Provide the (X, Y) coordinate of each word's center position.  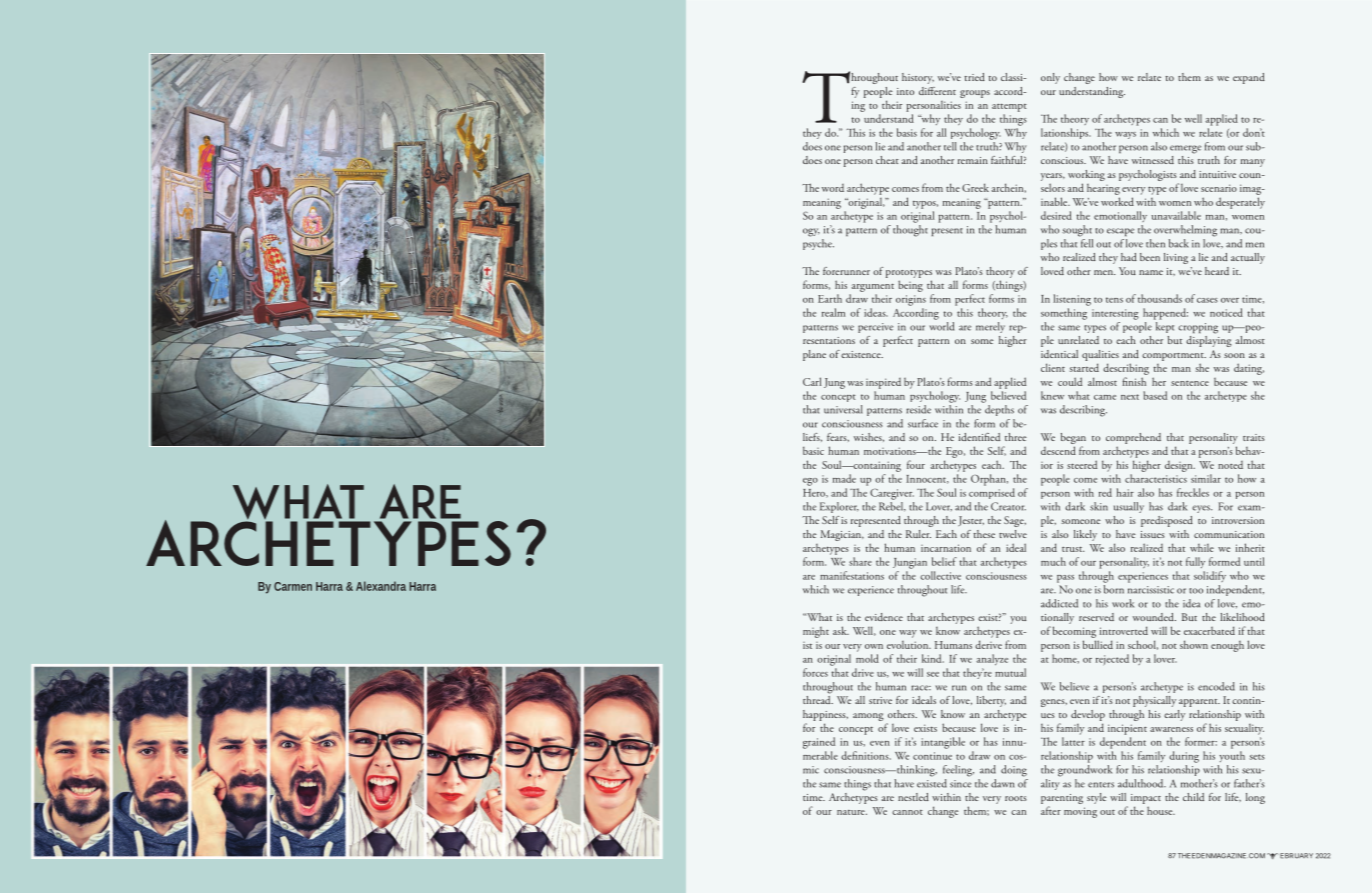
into (905, 91)
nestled (913, 797)
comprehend (1133, 438)
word (833, 188)
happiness (825, 715)
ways (1125, 135)
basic (813, 450)
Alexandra (381, 586)
